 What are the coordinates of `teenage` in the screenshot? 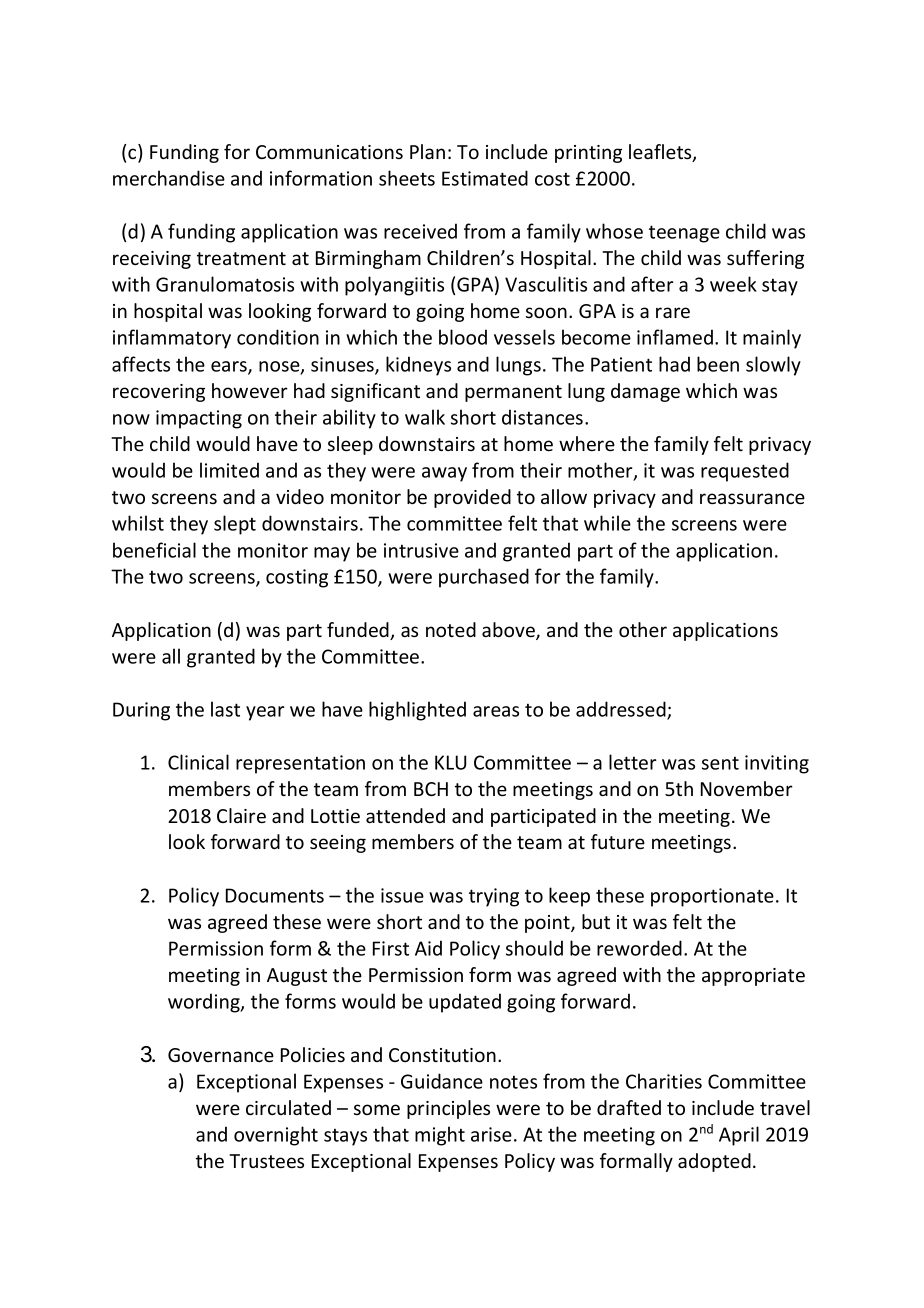 It's located at (684, 234).
